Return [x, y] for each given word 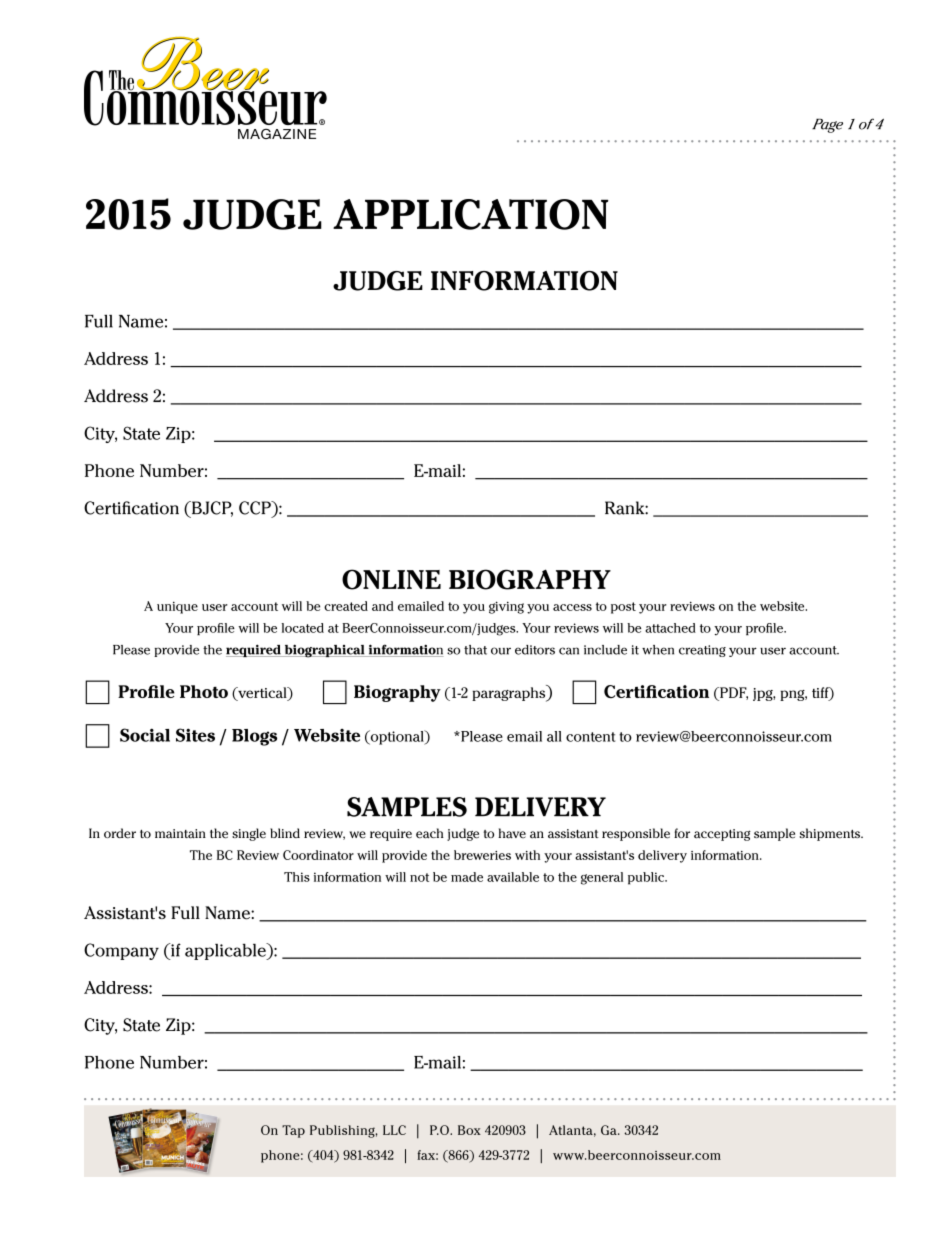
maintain [180, 834]
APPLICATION [471, 214]
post [623, 608]
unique [177, 608]
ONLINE [391, 579]
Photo [204, 691]
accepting [722, 835]
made [467, 877]
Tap [293, 1131]
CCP [256, 508]
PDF [733, 693]
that [475, 650]
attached [670, 628]
